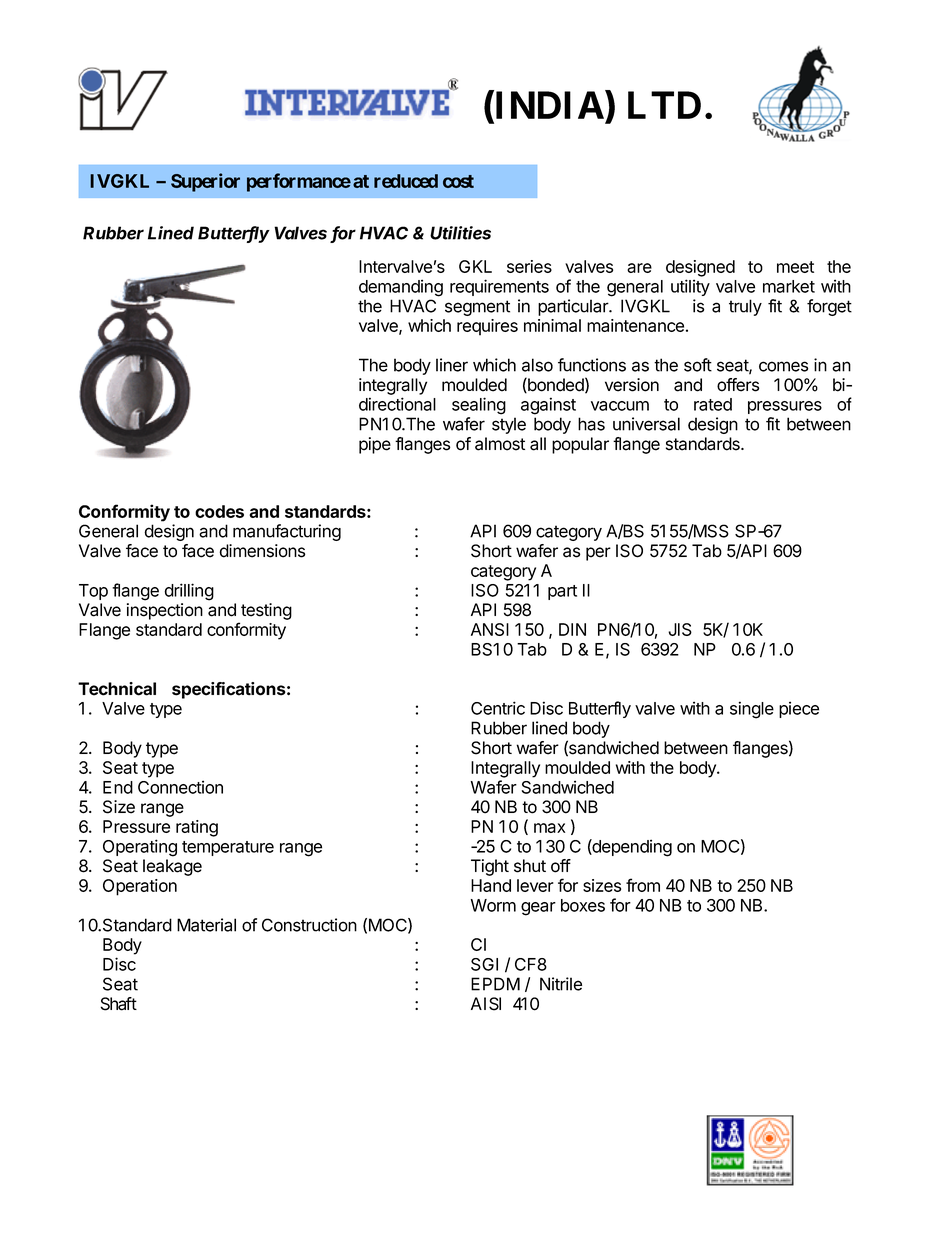  What do you see at coordinates (205, 182) in the screenshot?
I see `Superior` at bounding box center [205, 182].
